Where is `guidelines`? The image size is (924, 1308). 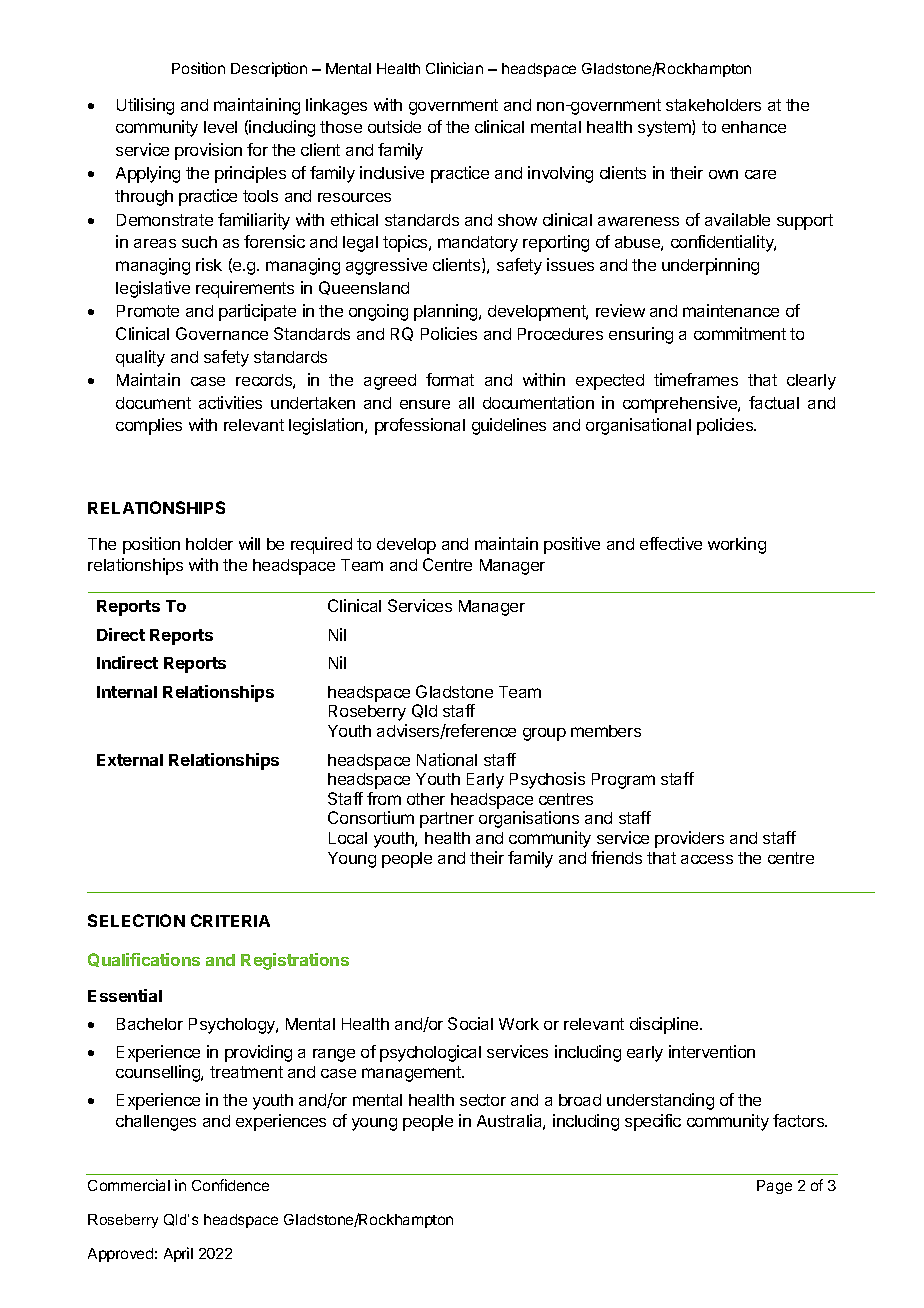 guidelines is located at coordinates (509, 426).
